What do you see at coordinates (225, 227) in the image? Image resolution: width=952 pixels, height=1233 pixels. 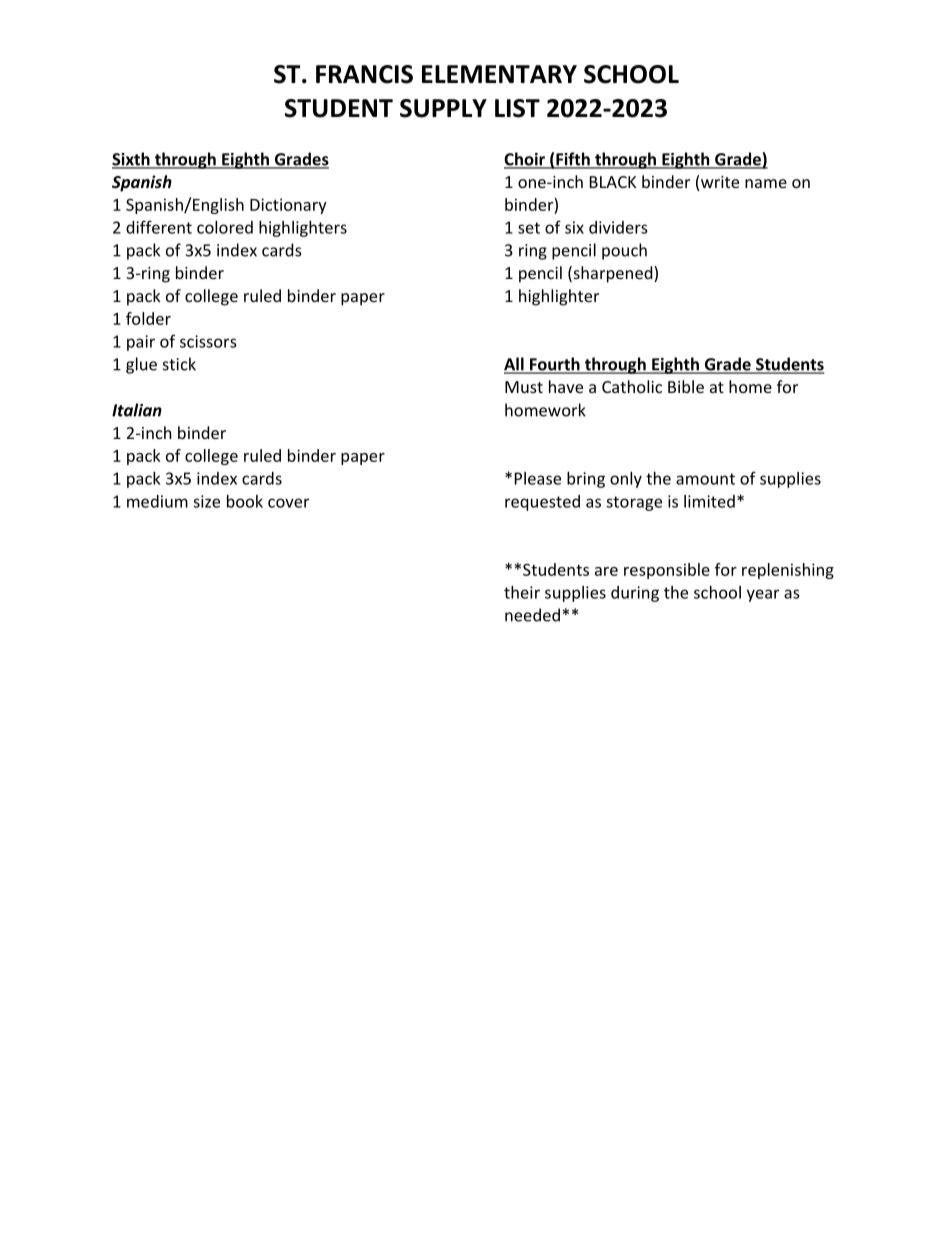 I see `colored` at bounding box center [225, 227].
